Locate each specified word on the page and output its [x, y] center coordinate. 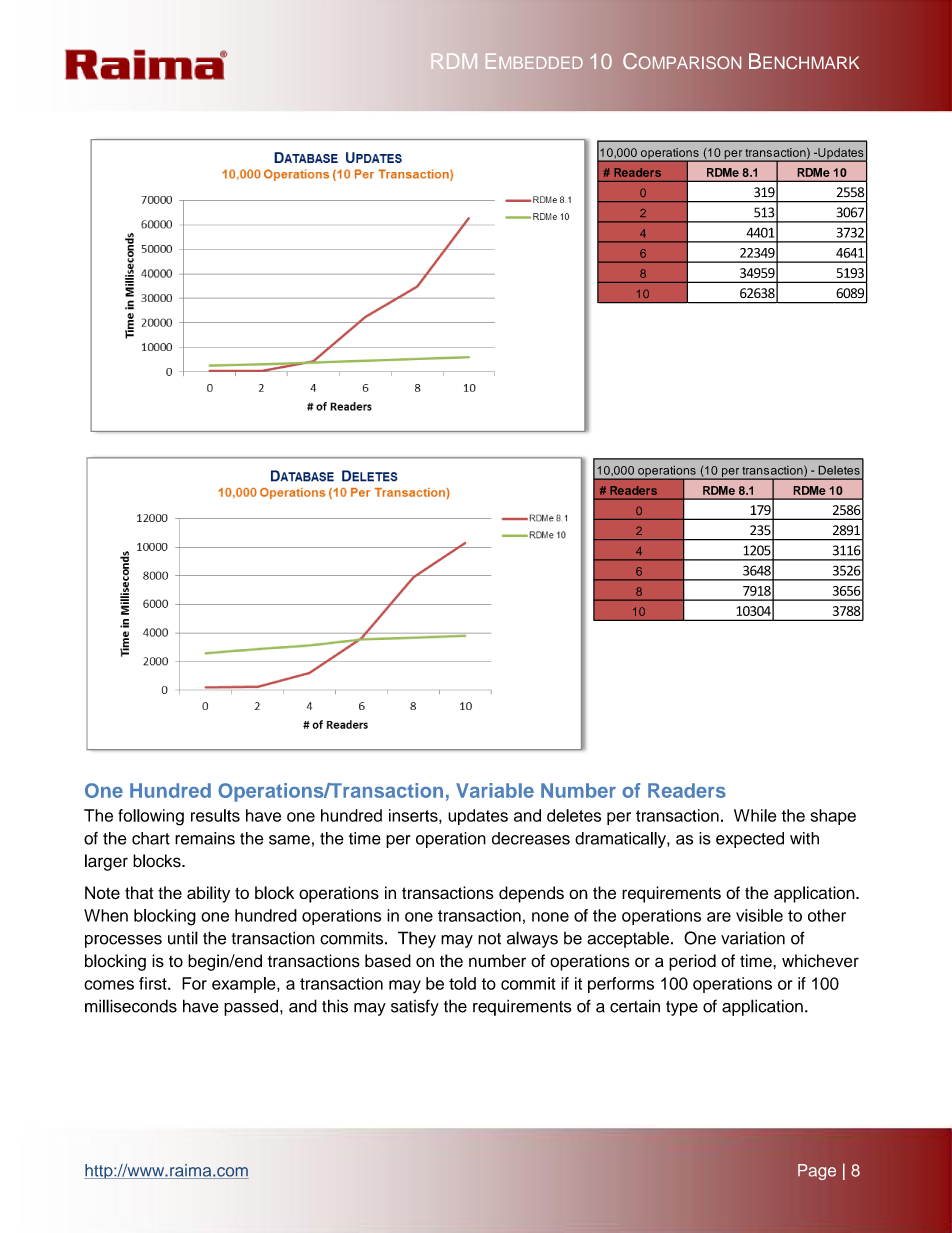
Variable [495, 790]
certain [635, 1006]
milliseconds [131, 1006]
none [550, 917]
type [682, 1008]
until [183, 938]
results [215, 815]
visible [759, 915]
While [755, 815]
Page [817, 1172]
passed [252, 1007]
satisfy [415, 1007]
